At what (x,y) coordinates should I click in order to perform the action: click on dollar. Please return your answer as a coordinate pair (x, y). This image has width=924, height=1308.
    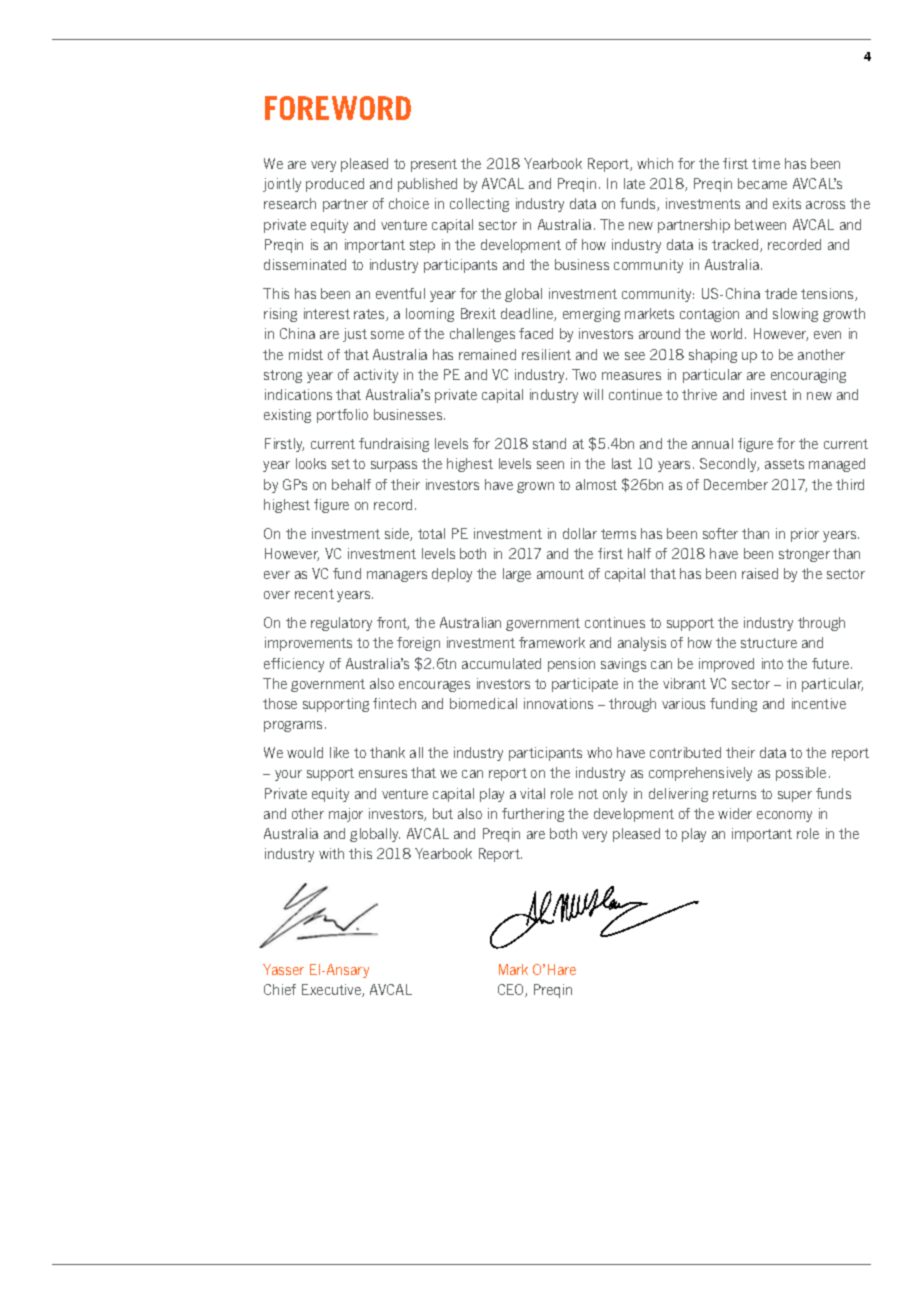
    Looking at the image, I should click on (580, 533).
